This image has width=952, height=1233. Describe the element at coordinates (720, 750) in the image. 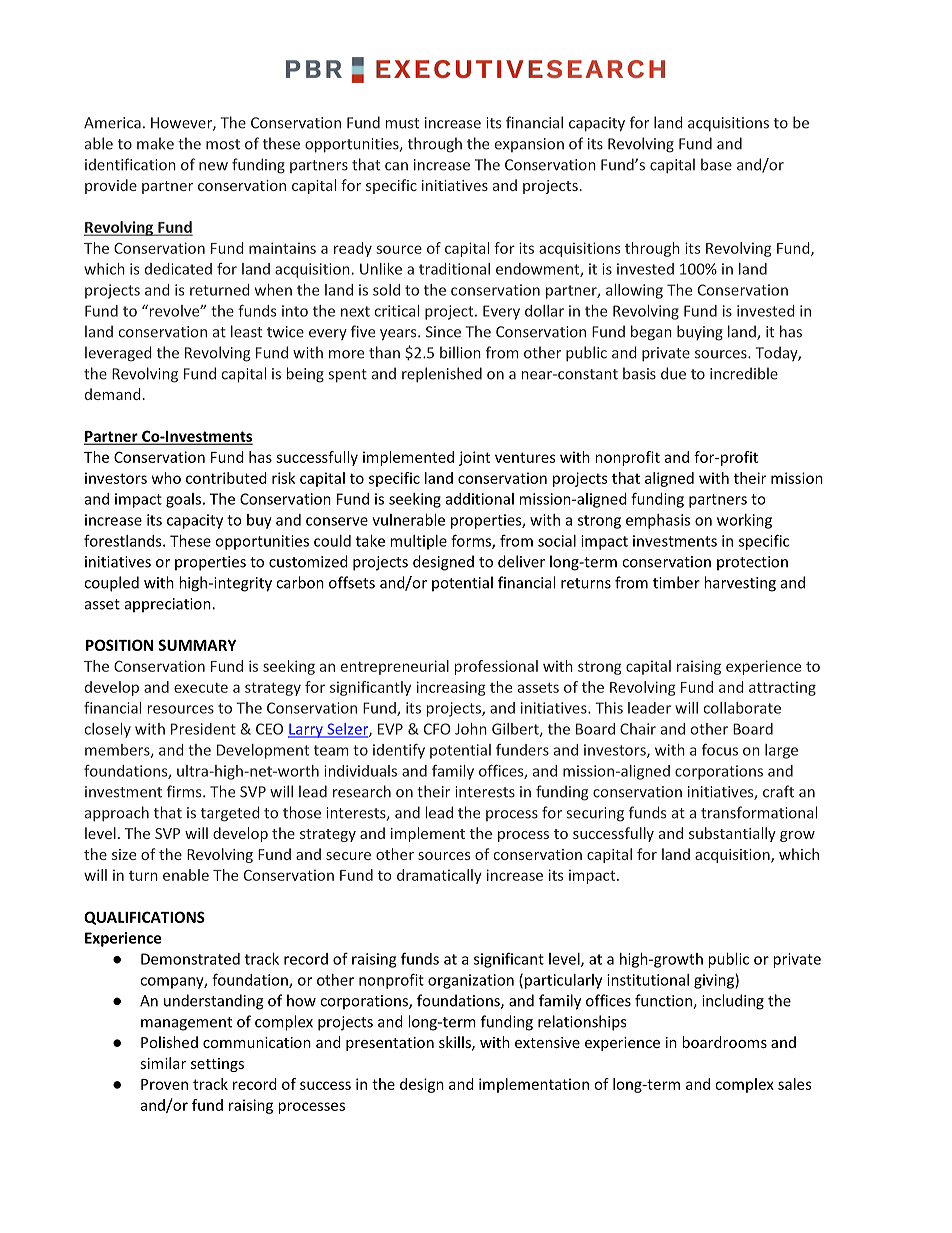

I see `focus` at that location.
